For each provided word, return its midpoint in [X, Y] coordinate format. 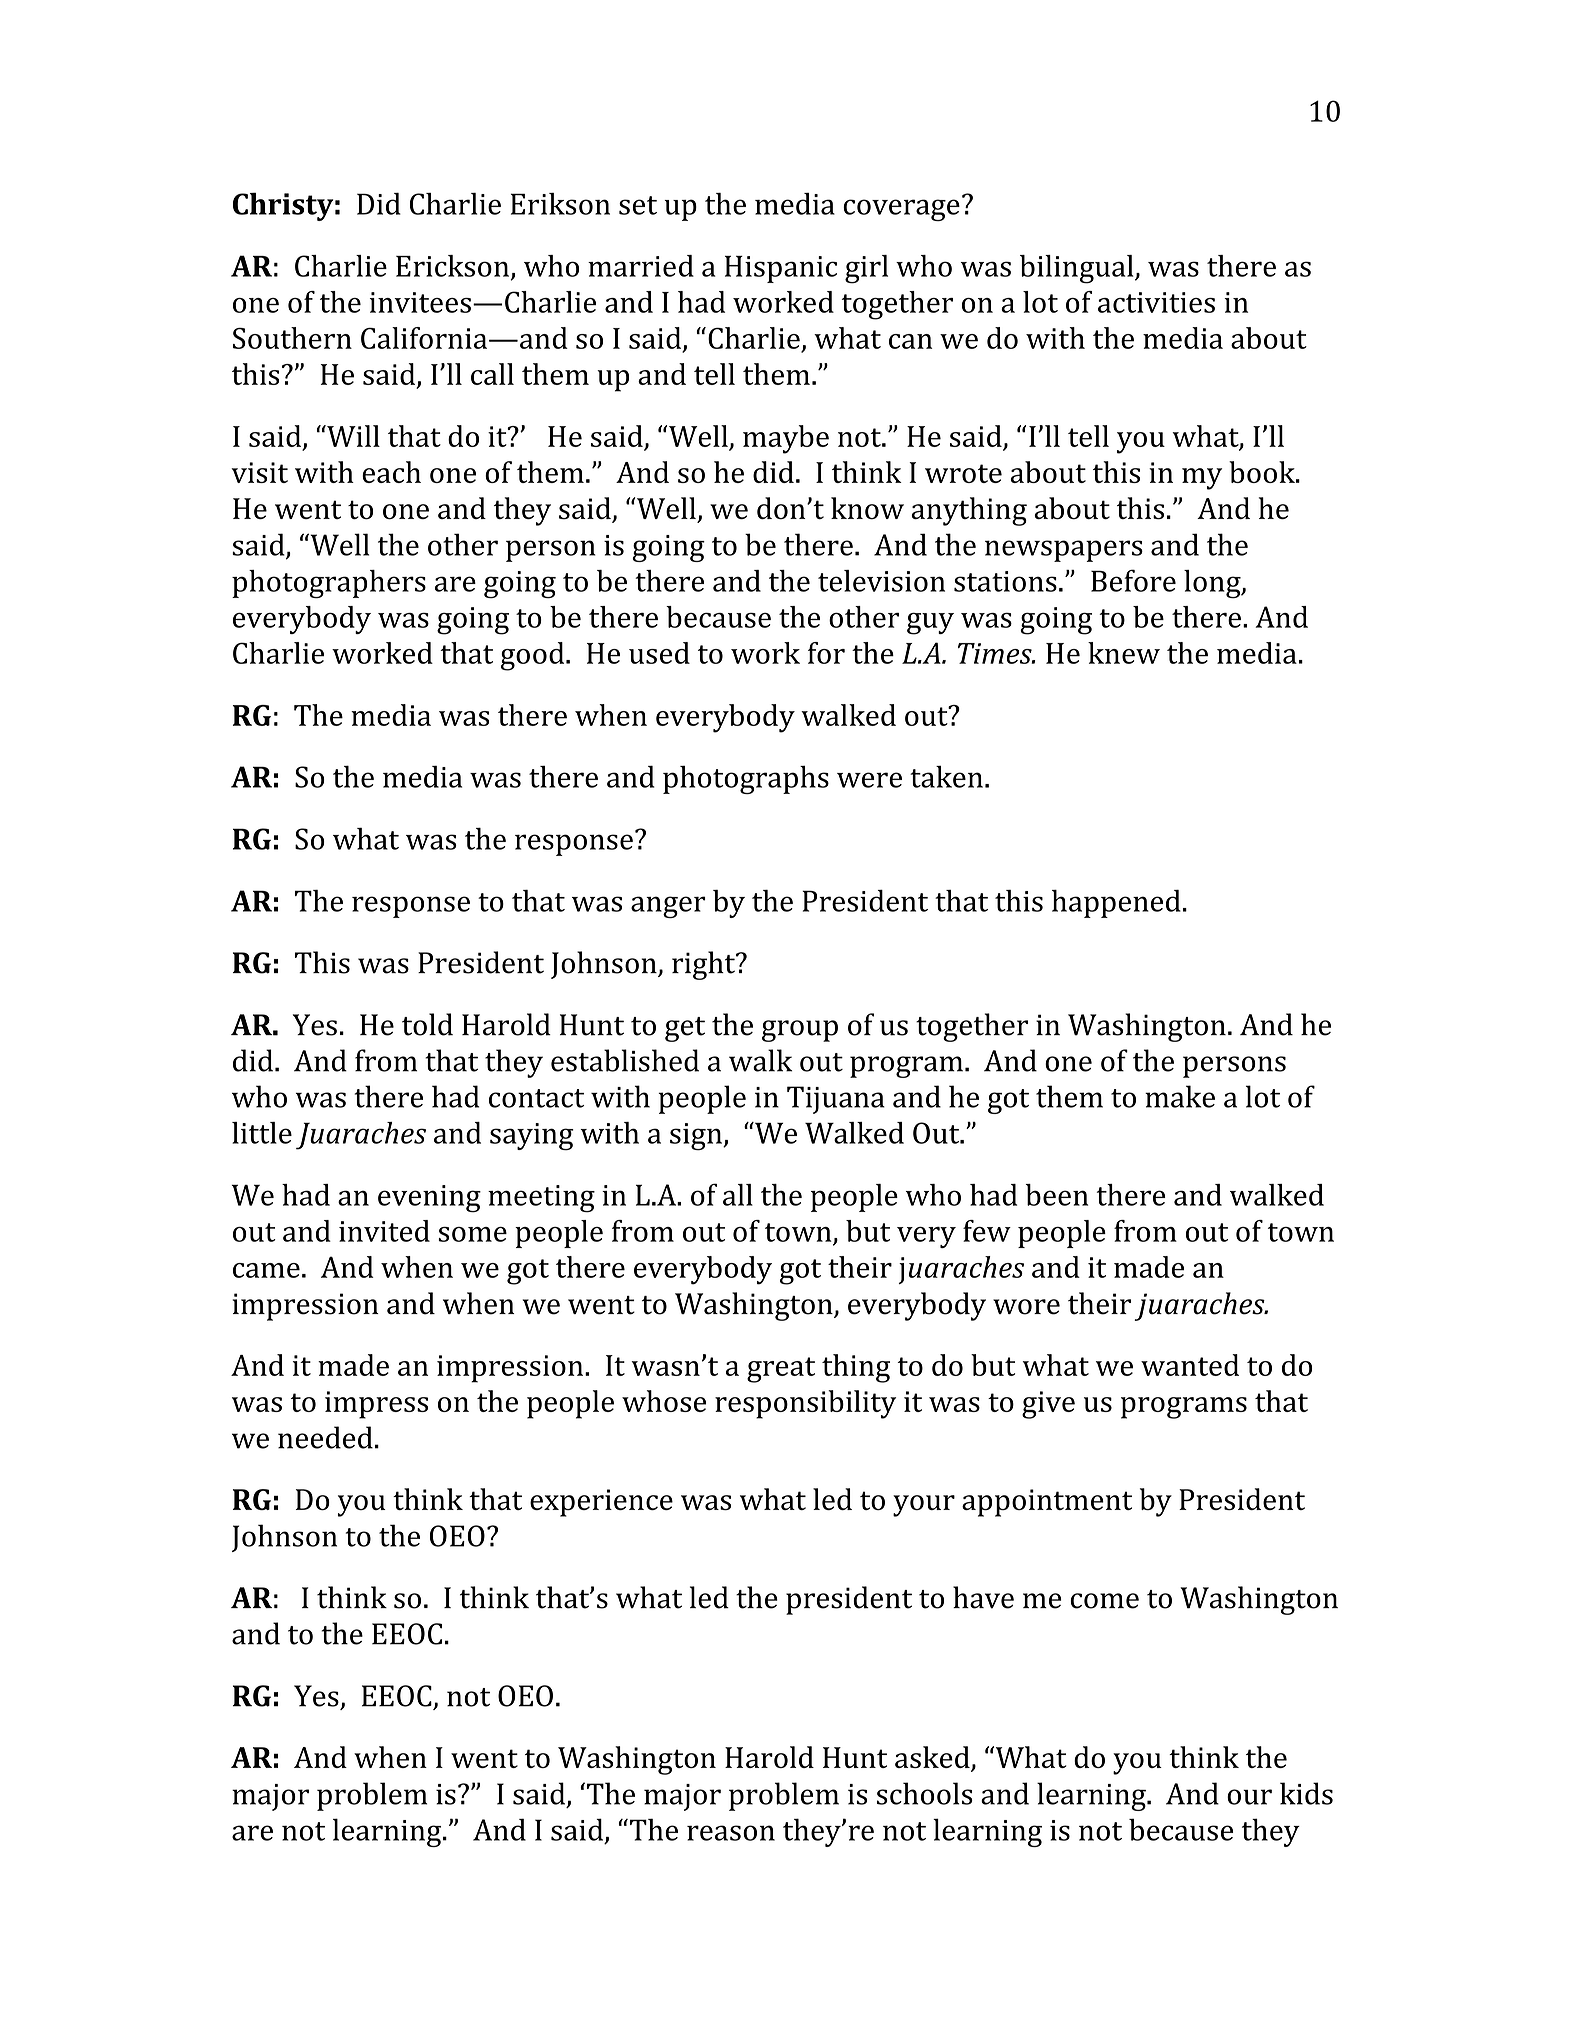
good [534, 656]
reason [731, 1833]
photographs [746, 779]
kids [1306, 1793]
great [781, 1370]
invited [384, 1231]
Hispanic [781, 269]
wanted [1190, 1365]
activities [1156, 302]
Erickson [452, 266]
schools [925, 1793]
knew [1124, 653]
